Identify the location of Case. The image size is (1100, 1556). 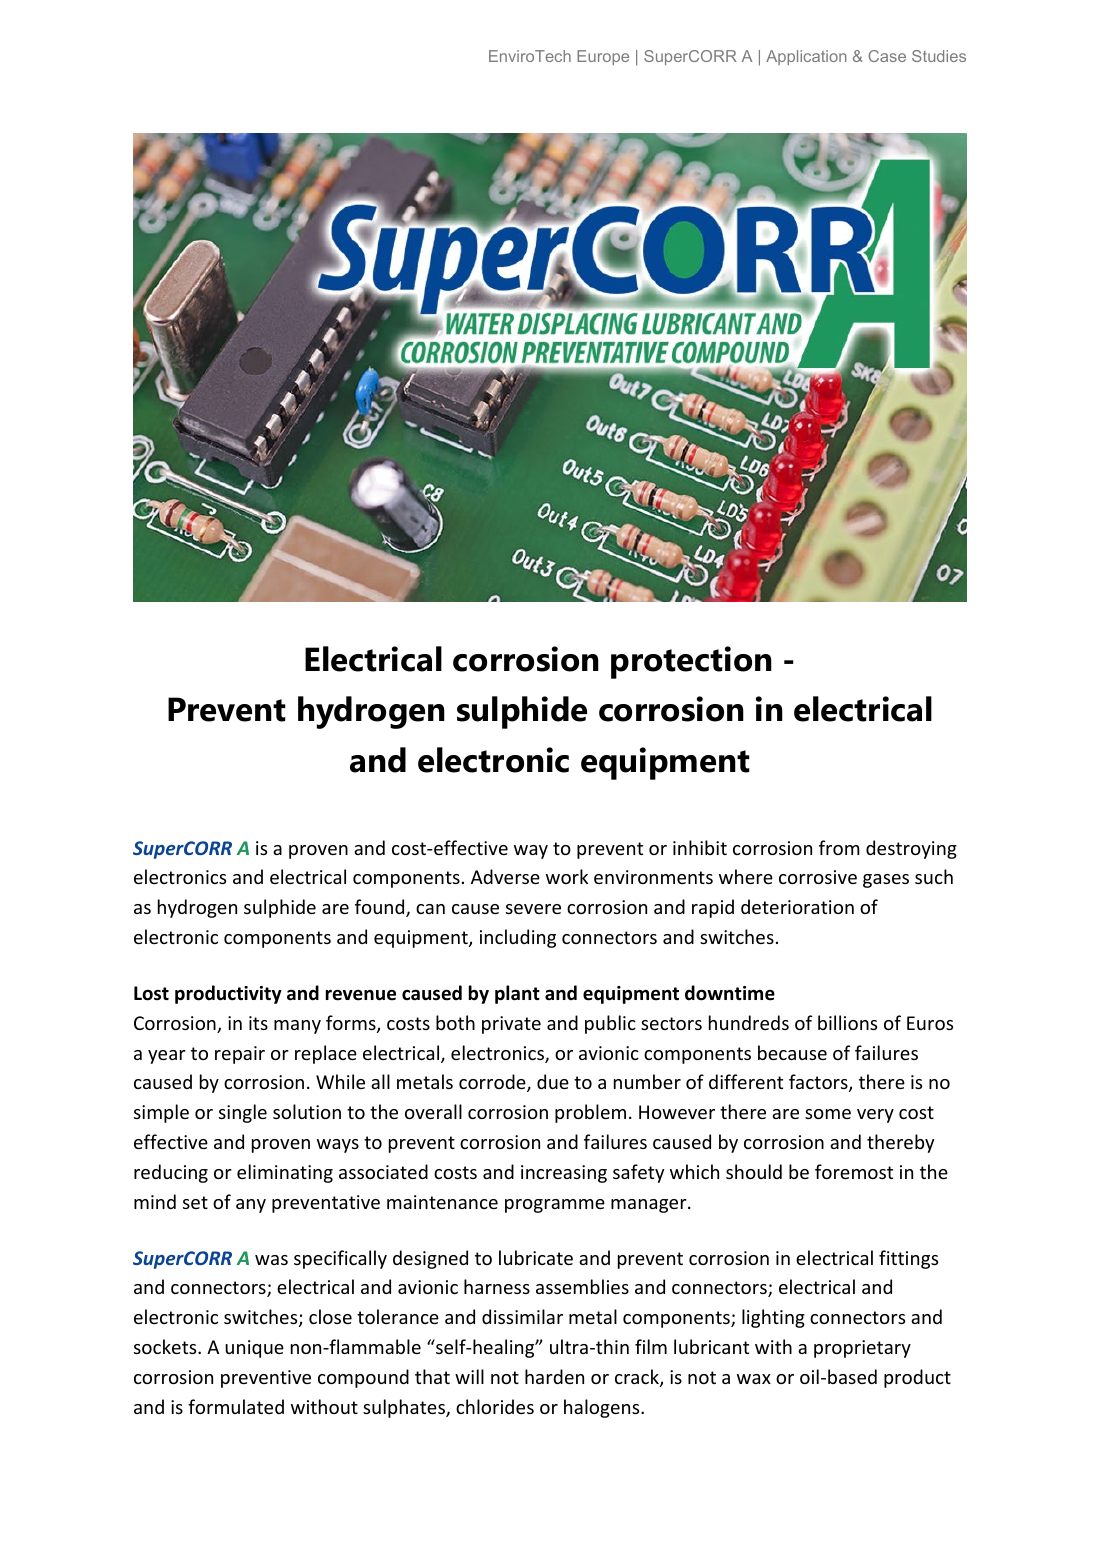
(887, 56).
